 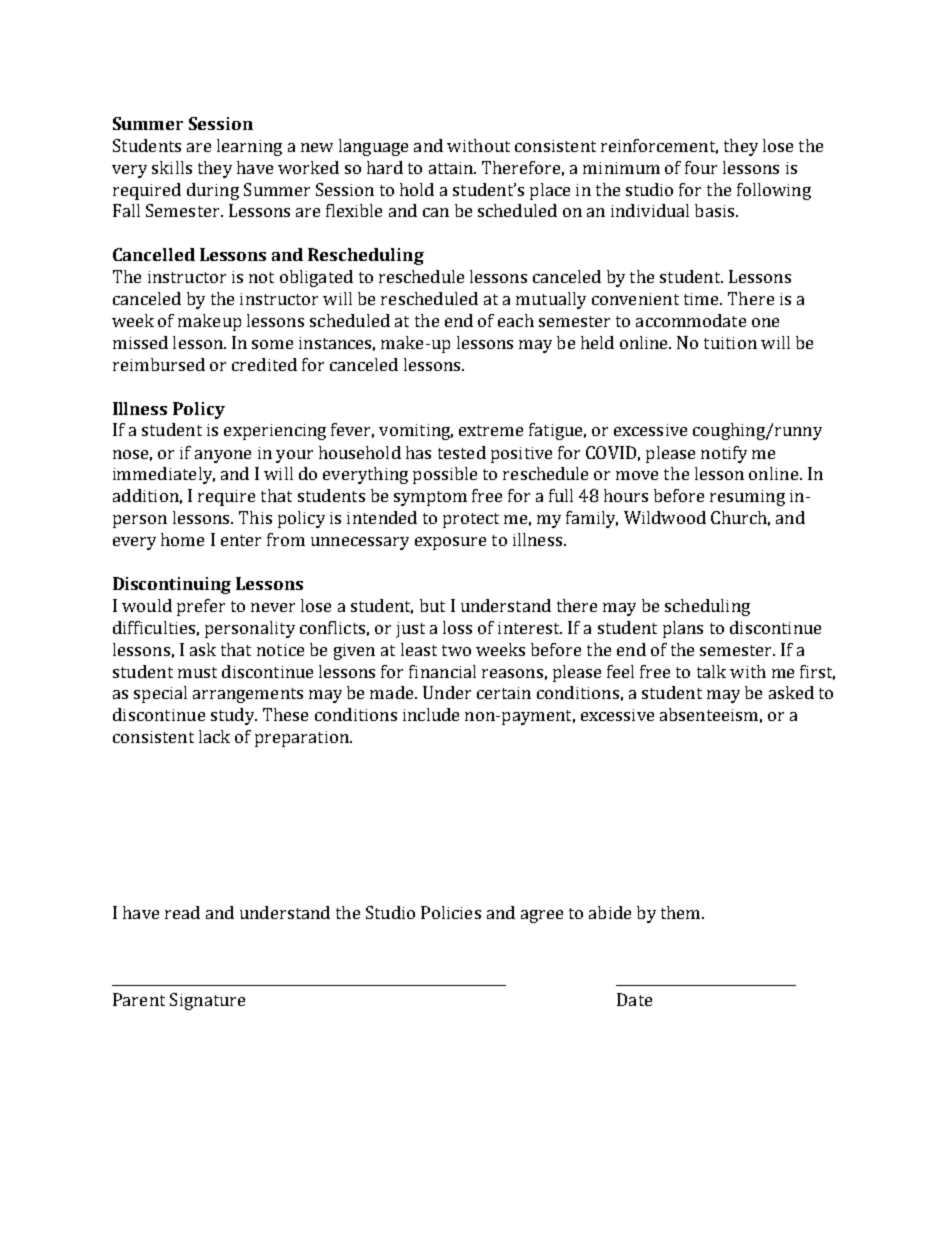 I want to click on during, so click(x=213, y=191).
